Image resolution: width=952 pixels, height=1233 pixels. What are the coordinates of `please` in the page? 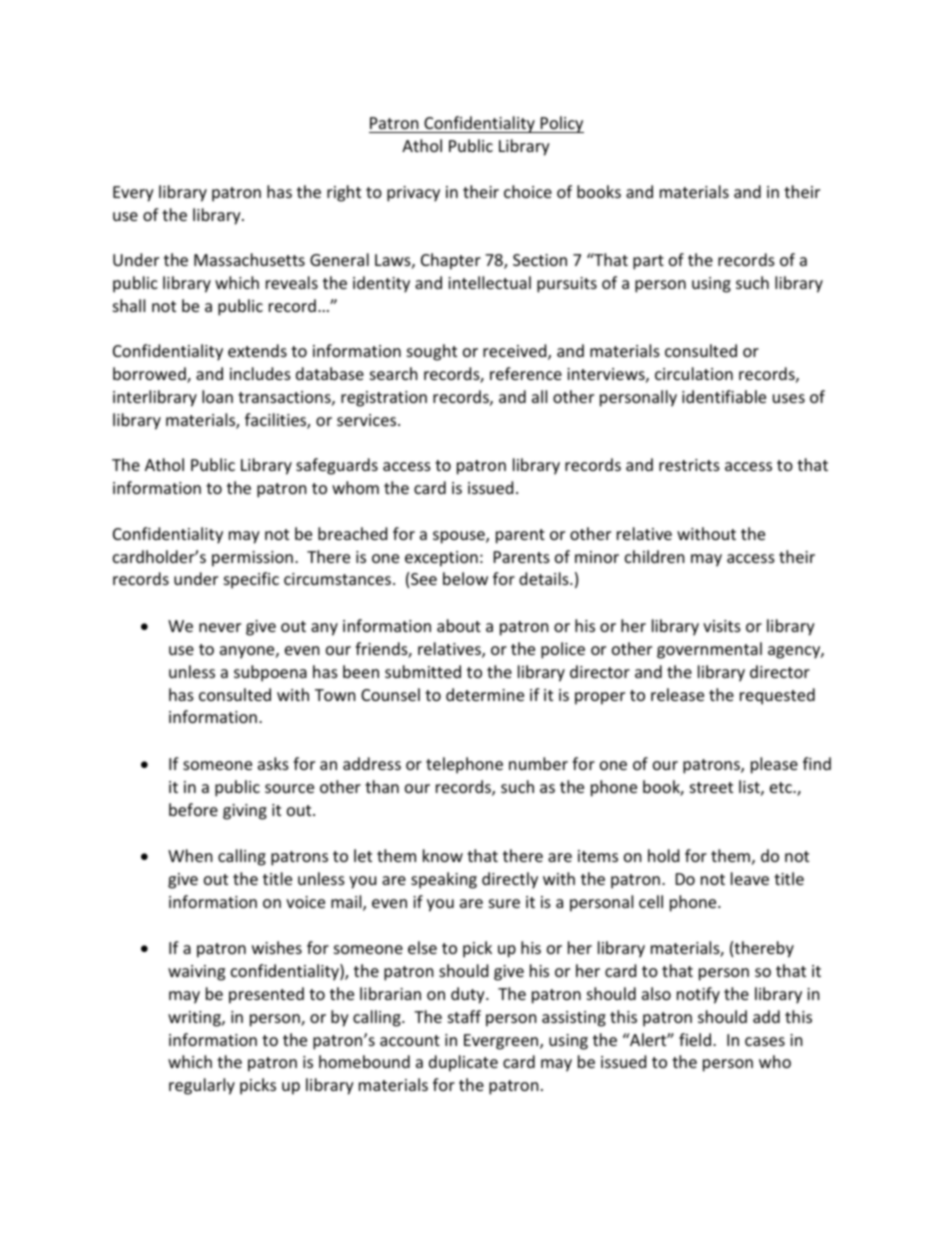 It's located at (774, 765).
